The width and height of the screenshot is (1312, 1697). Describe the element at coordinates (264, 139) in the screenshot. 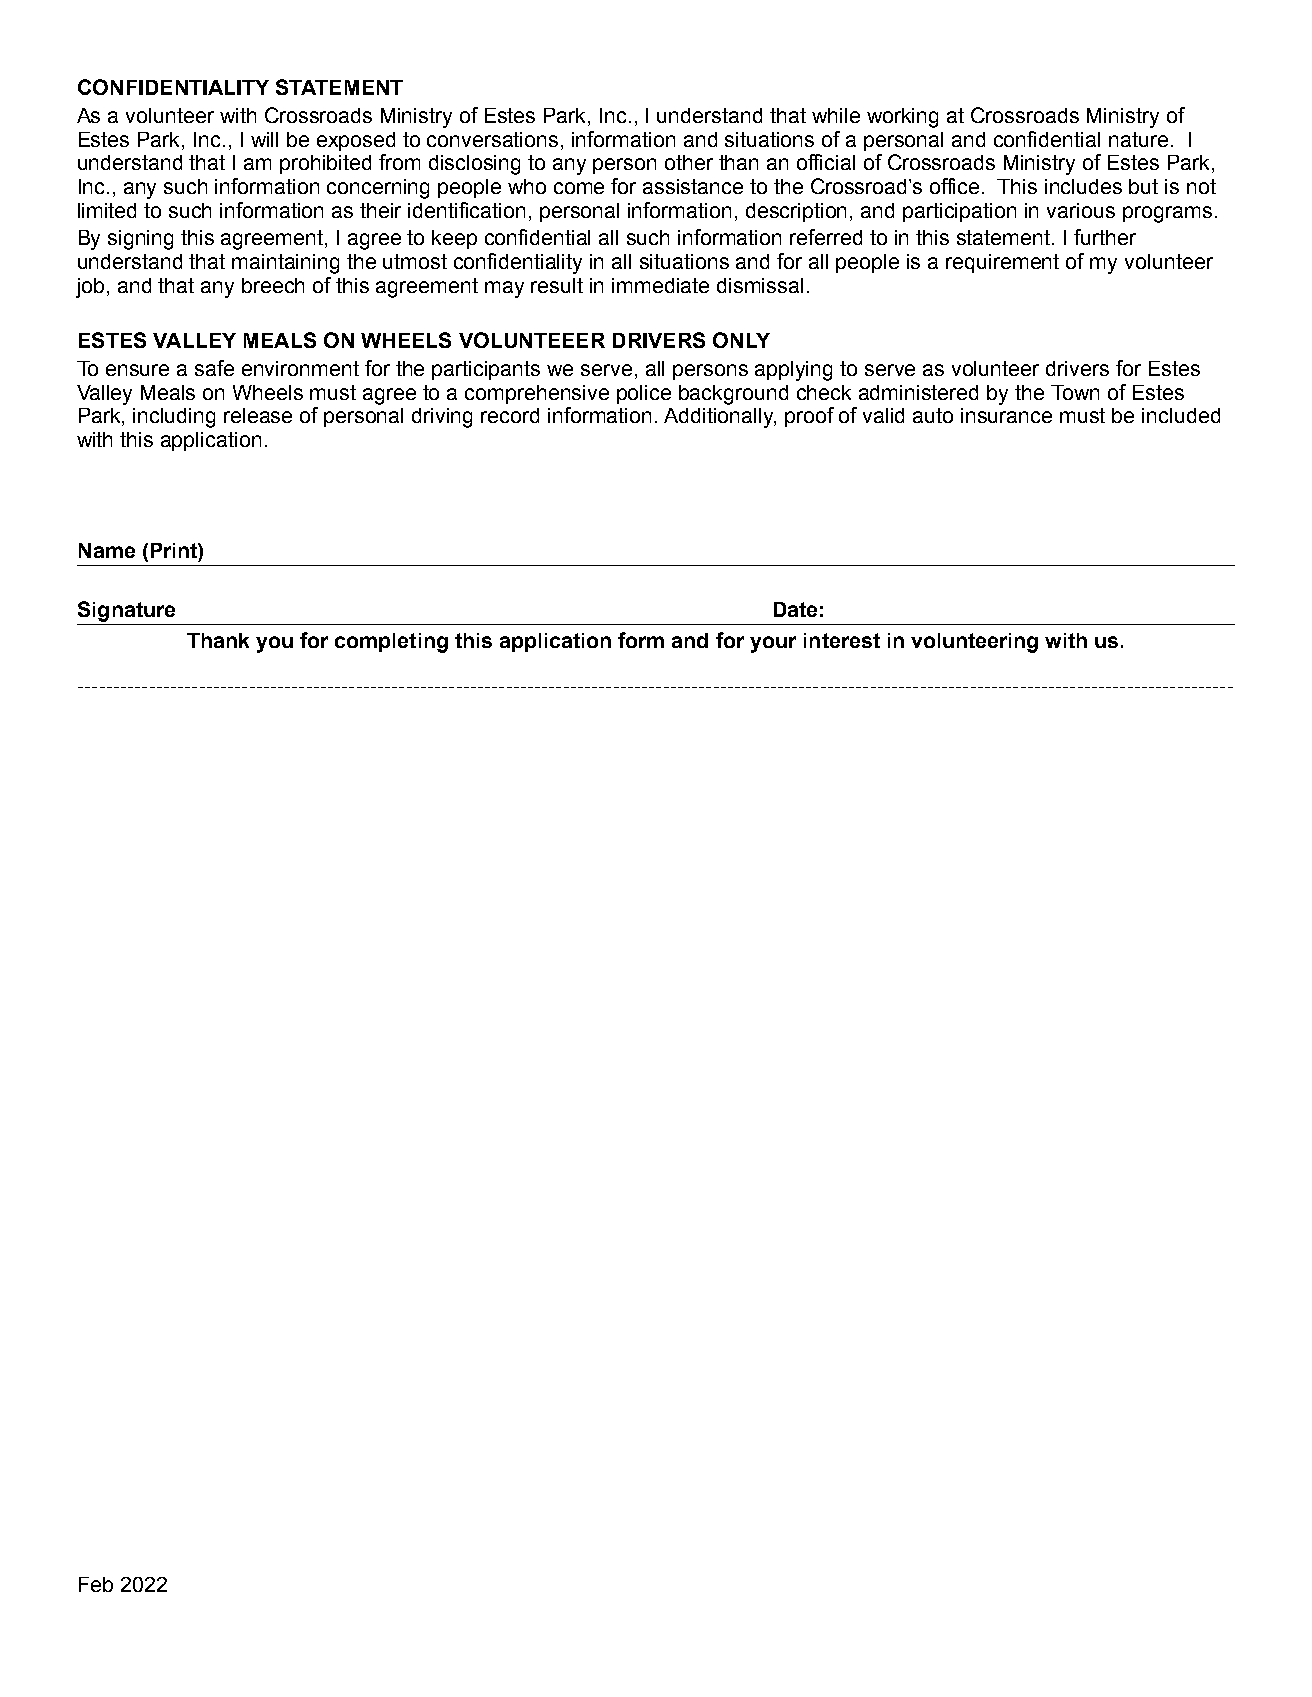

I see `will` at that location.
